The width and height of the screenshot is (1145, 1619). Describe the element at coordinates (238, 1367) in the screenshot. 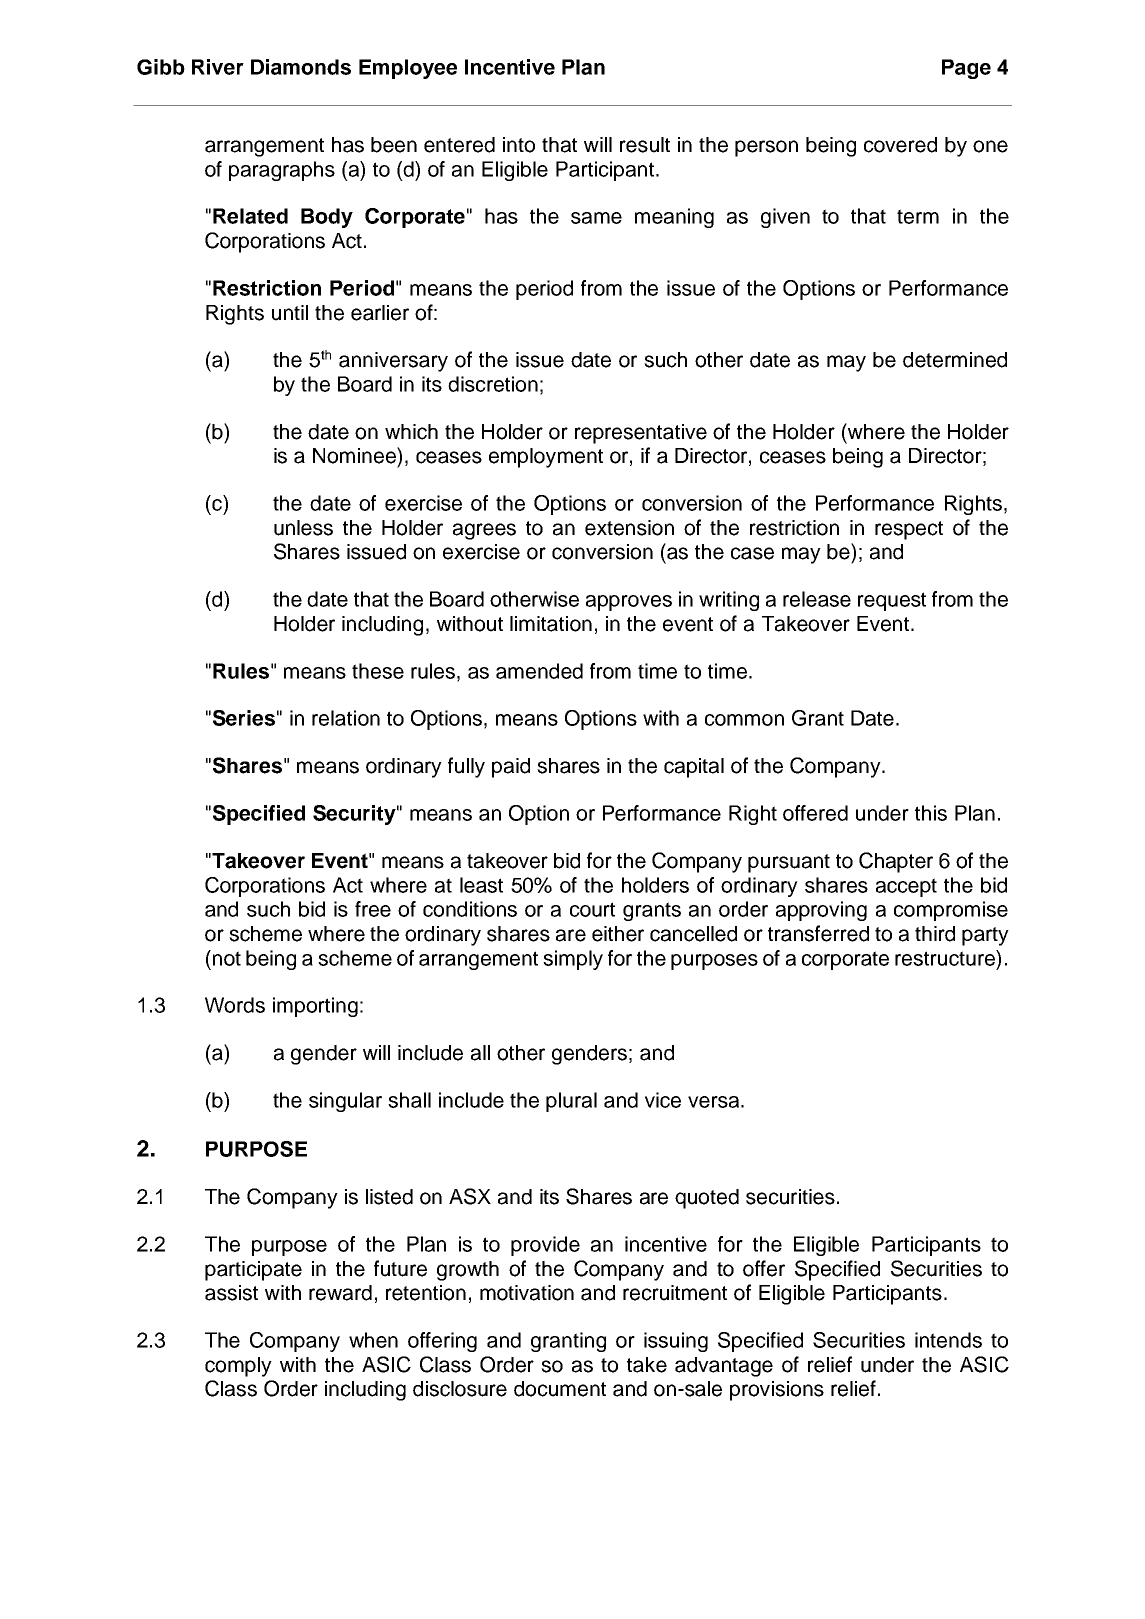

I see `comply` at that location.
